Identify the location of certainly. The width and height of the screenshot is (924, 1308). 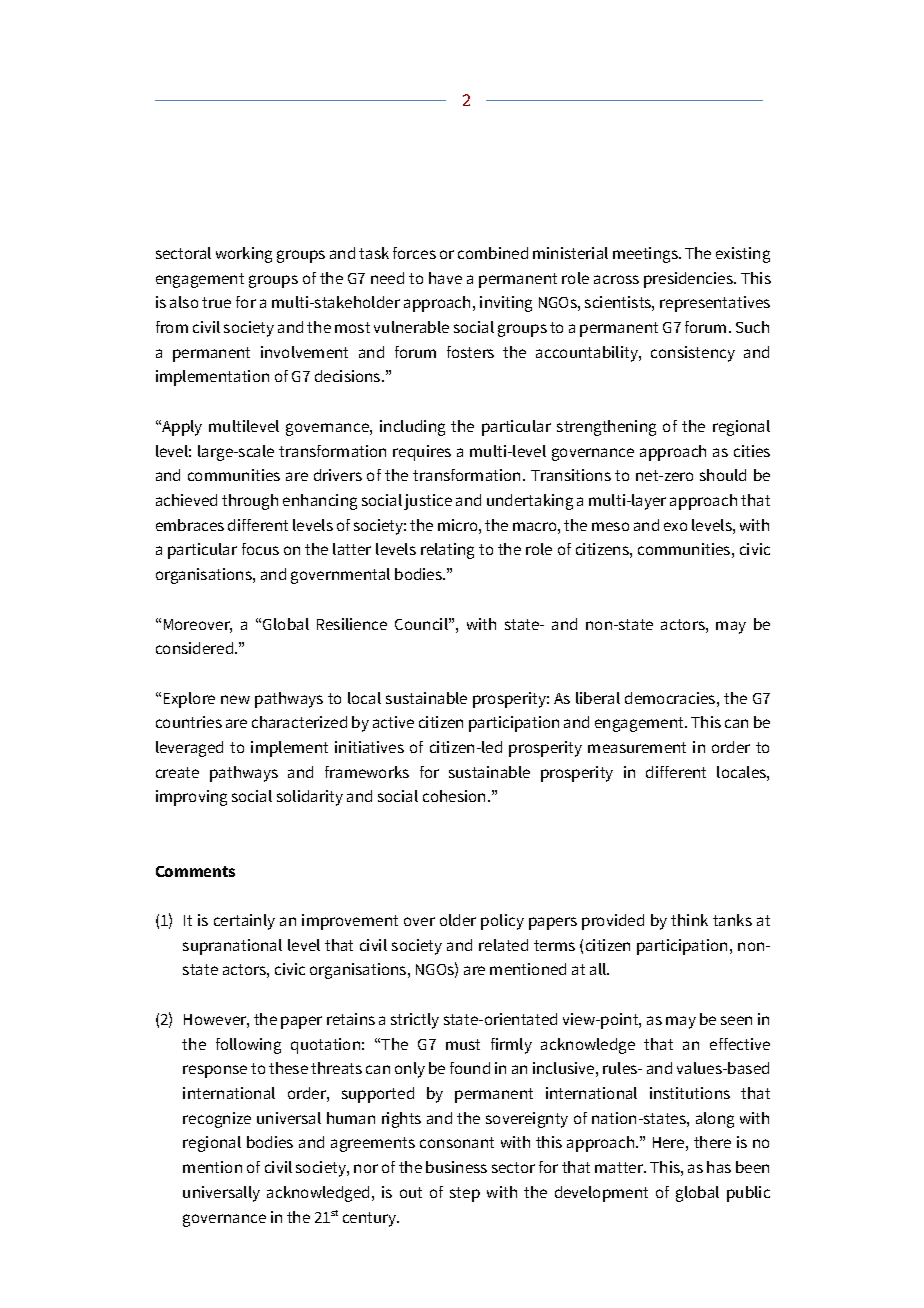
(244, 922).
